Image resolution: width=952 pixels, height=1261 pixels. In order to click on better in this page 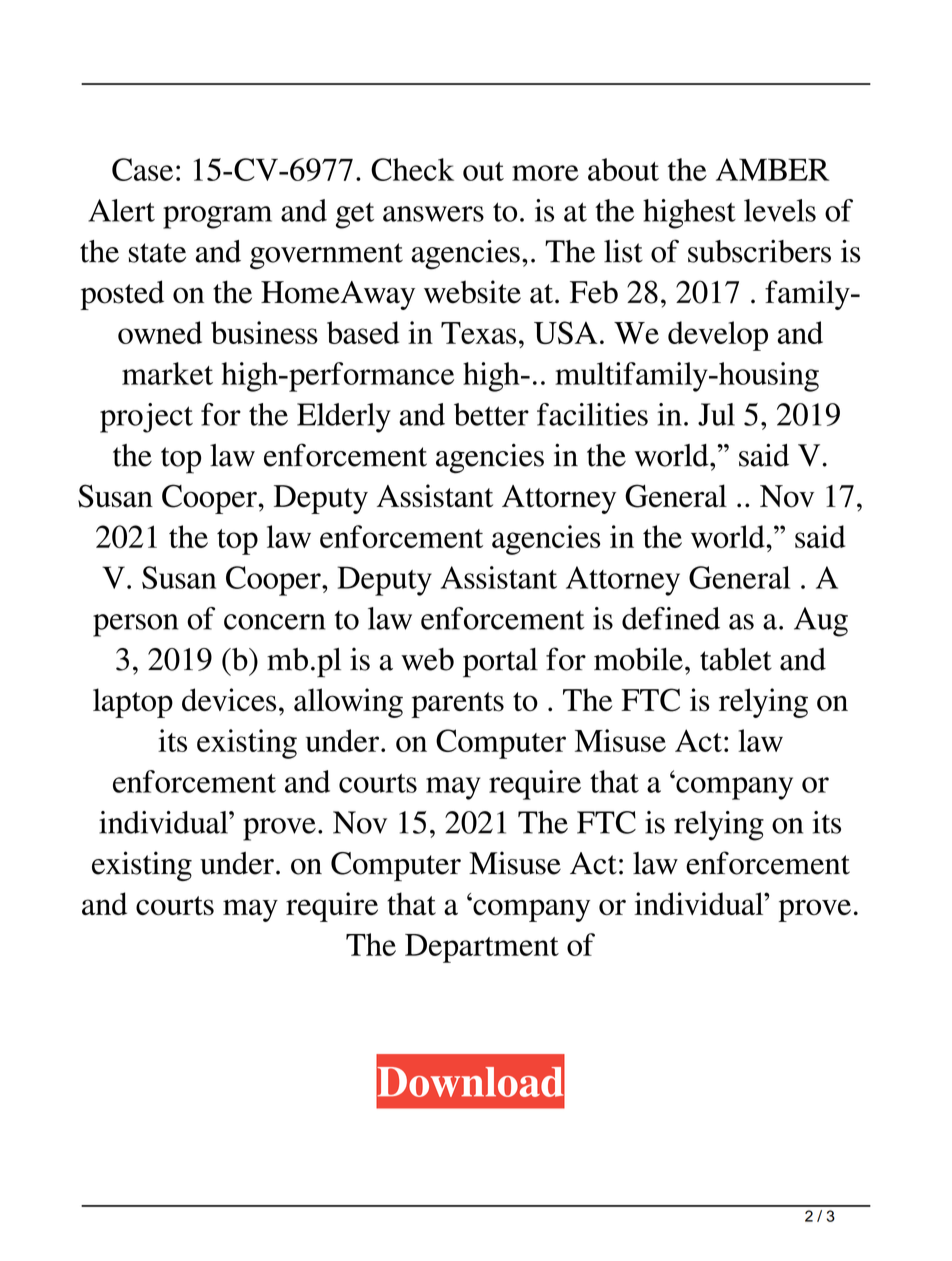, I will do `click(491, 414)`.
